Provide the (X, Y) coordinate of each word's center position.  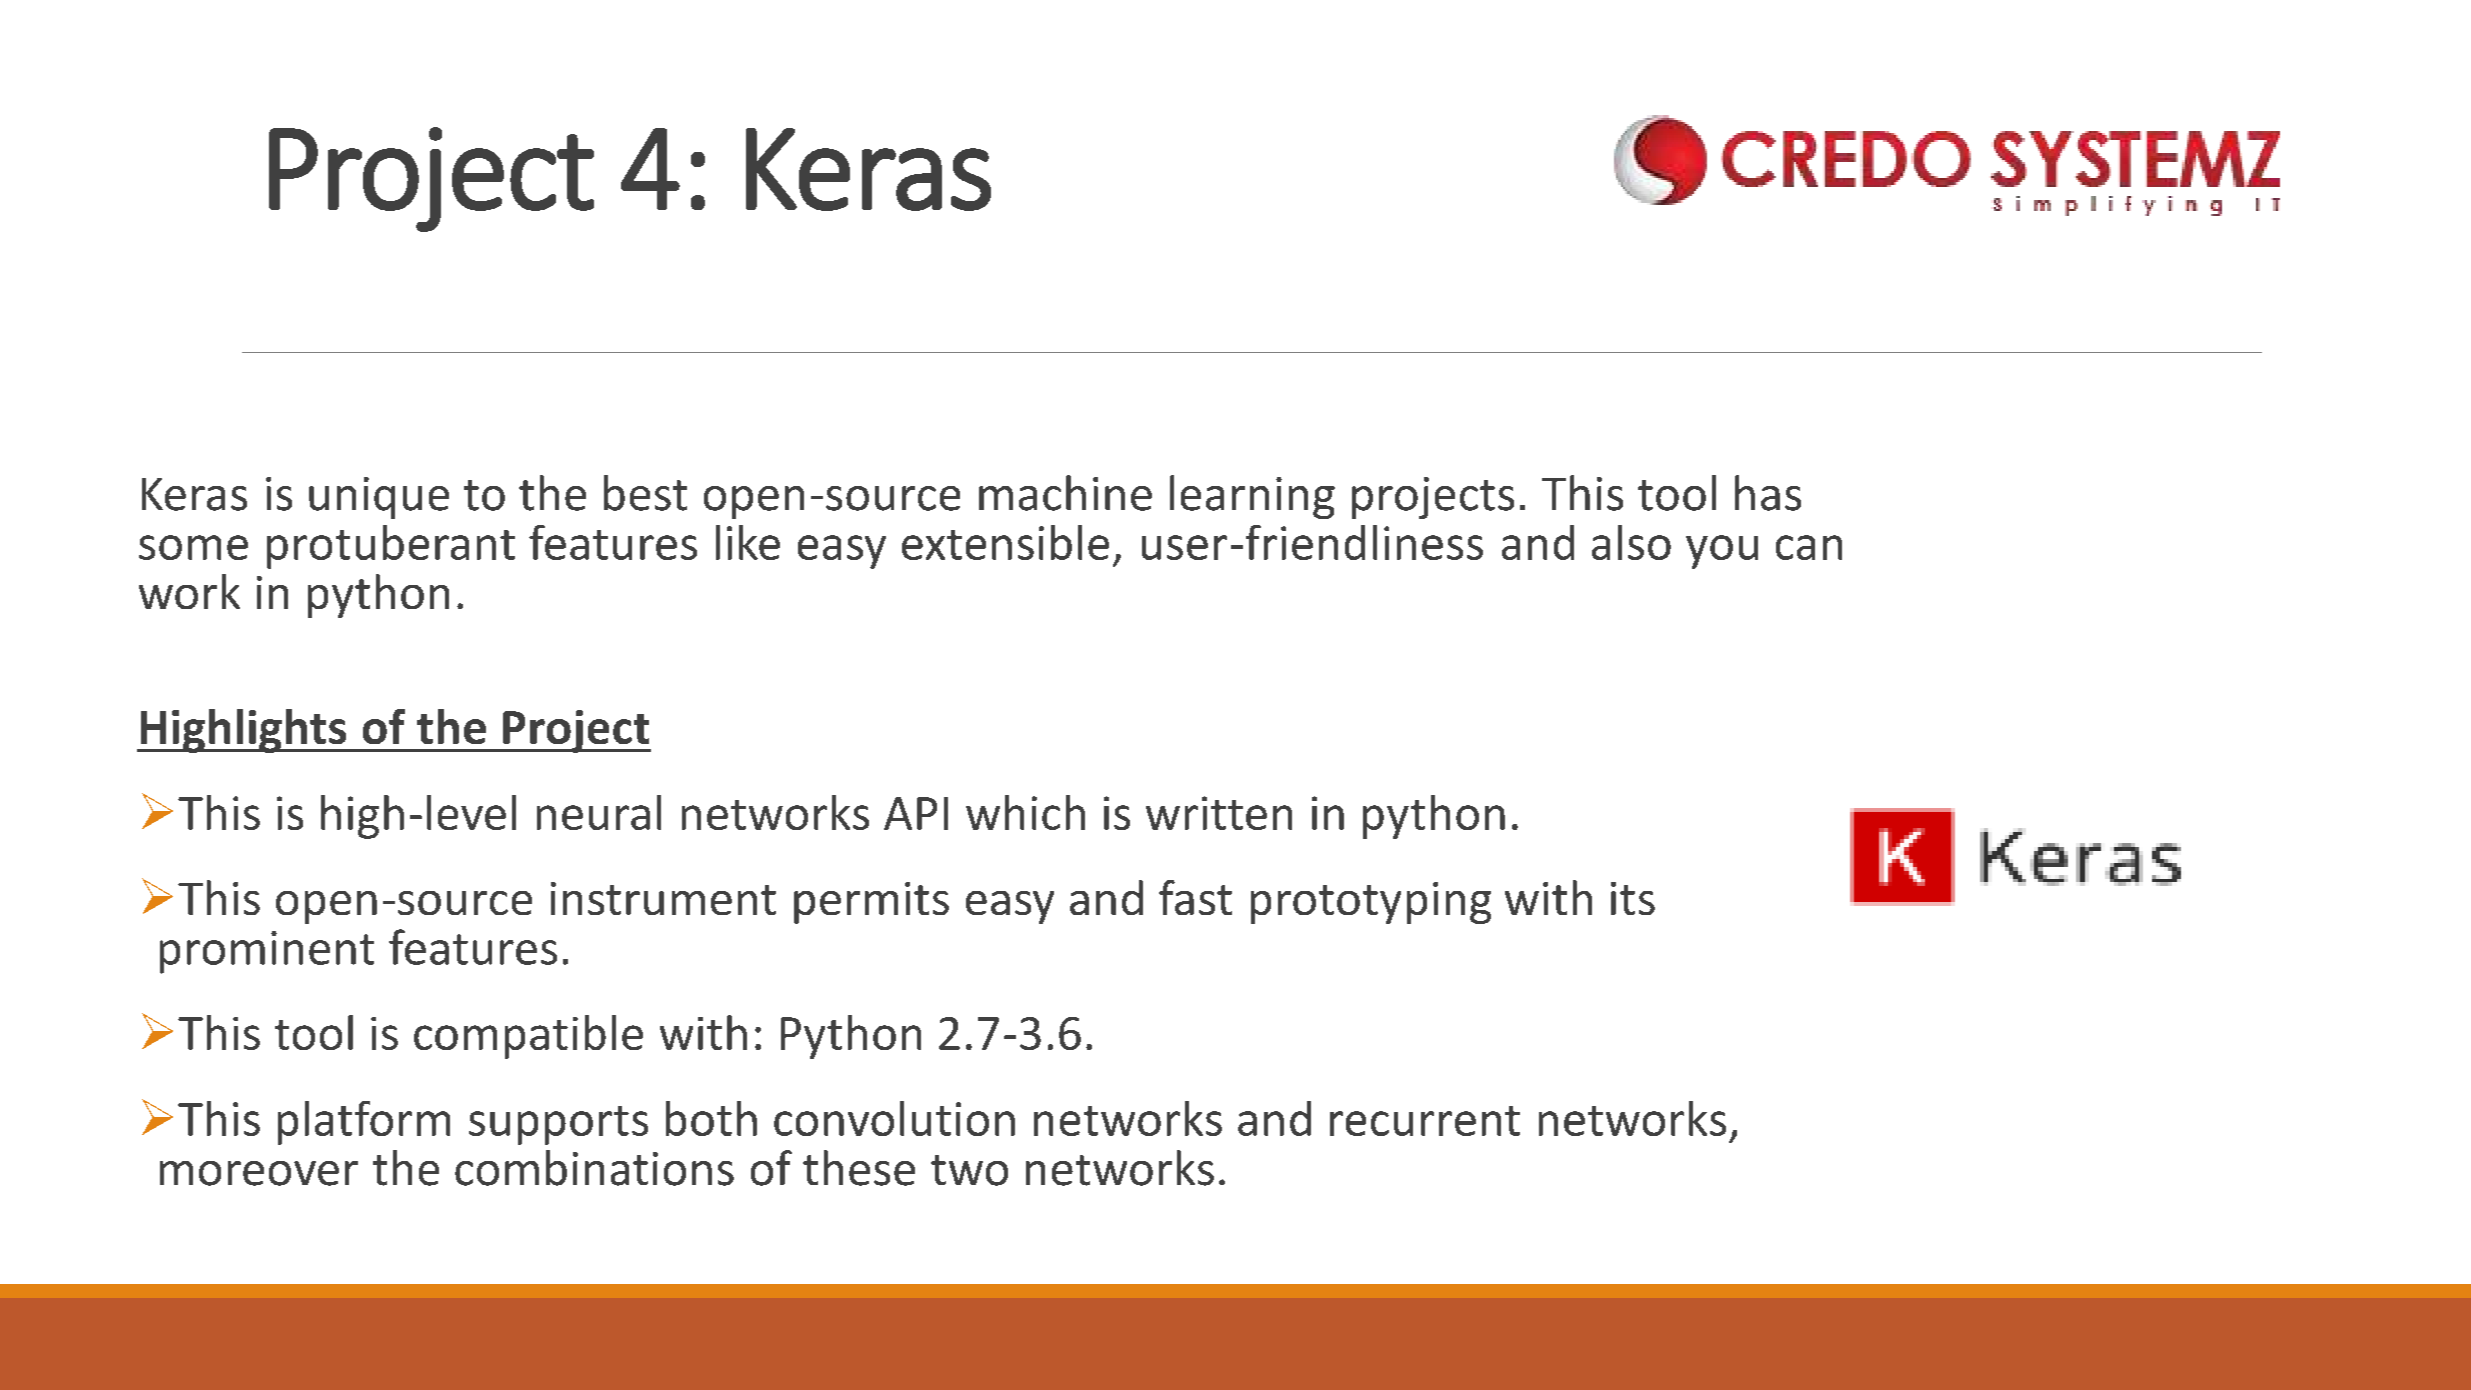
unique (379, 498)
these (859, 1168)
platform (364, 1123)
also (1631, 542)
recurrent (1425, 1121)
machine (1065, 493)
